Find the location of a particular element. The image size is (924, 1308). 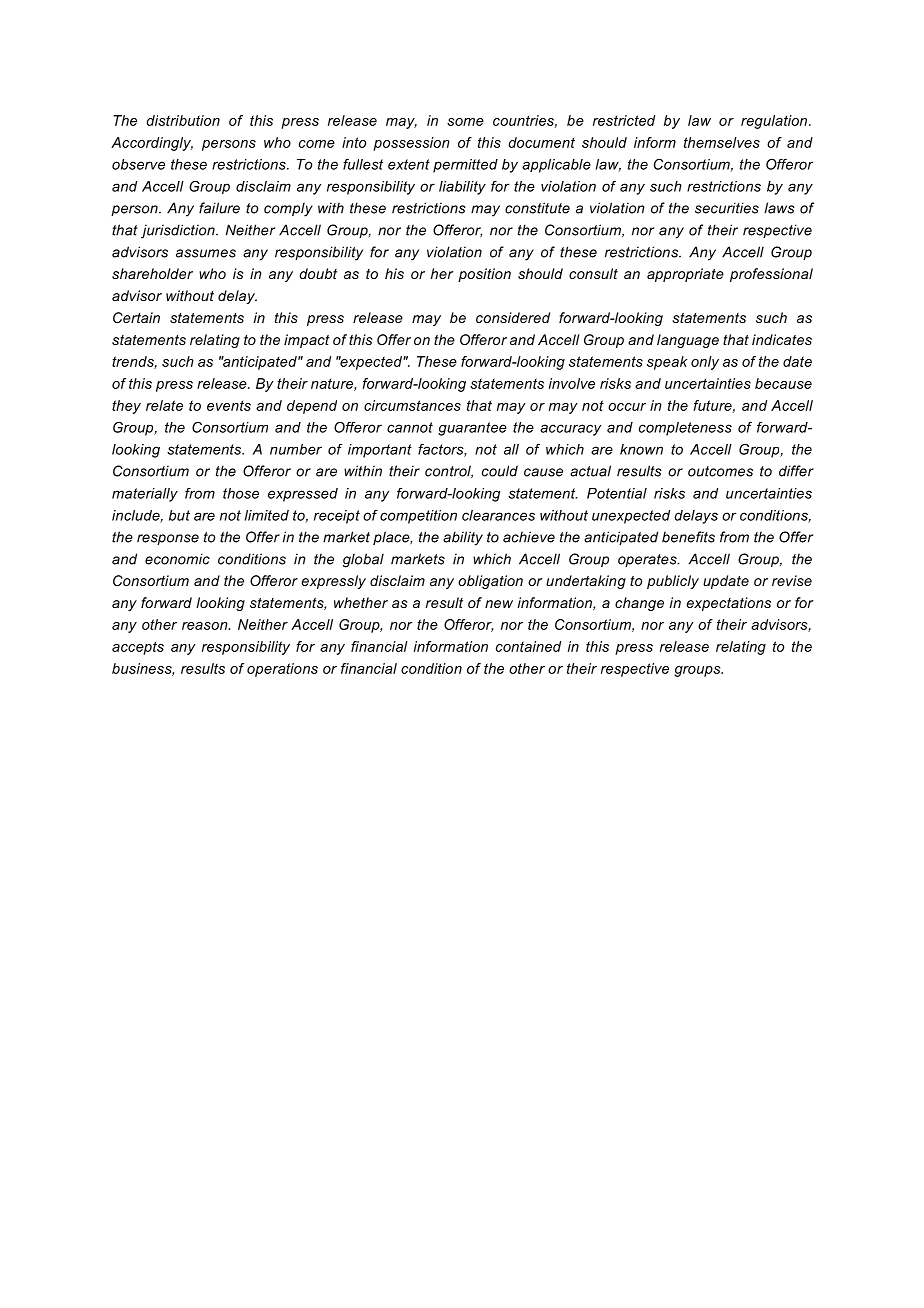

differ is located at coordinates (796, 471).
